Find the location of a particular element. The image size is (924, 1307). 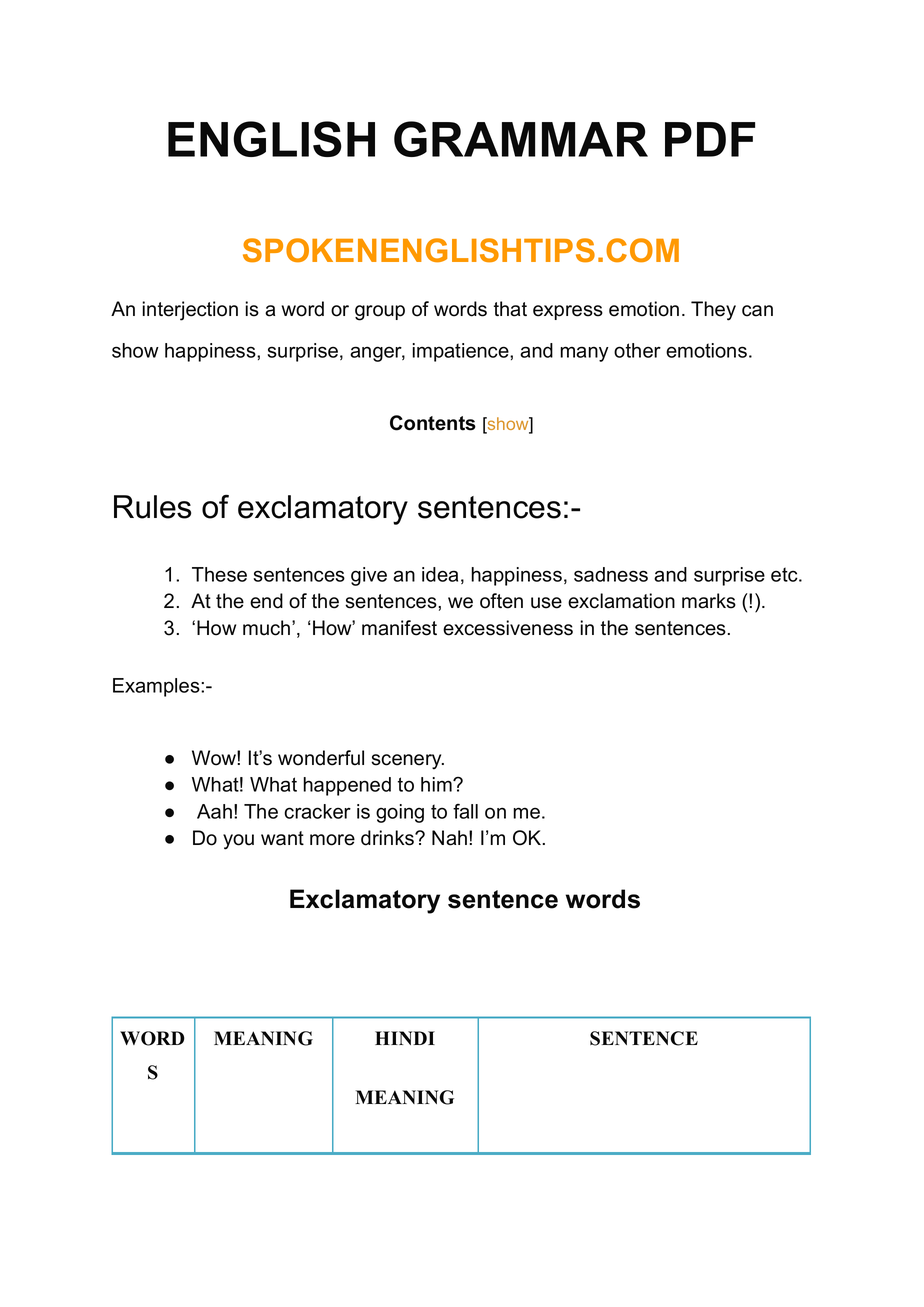

fall is located at coordinates (465, 811).
